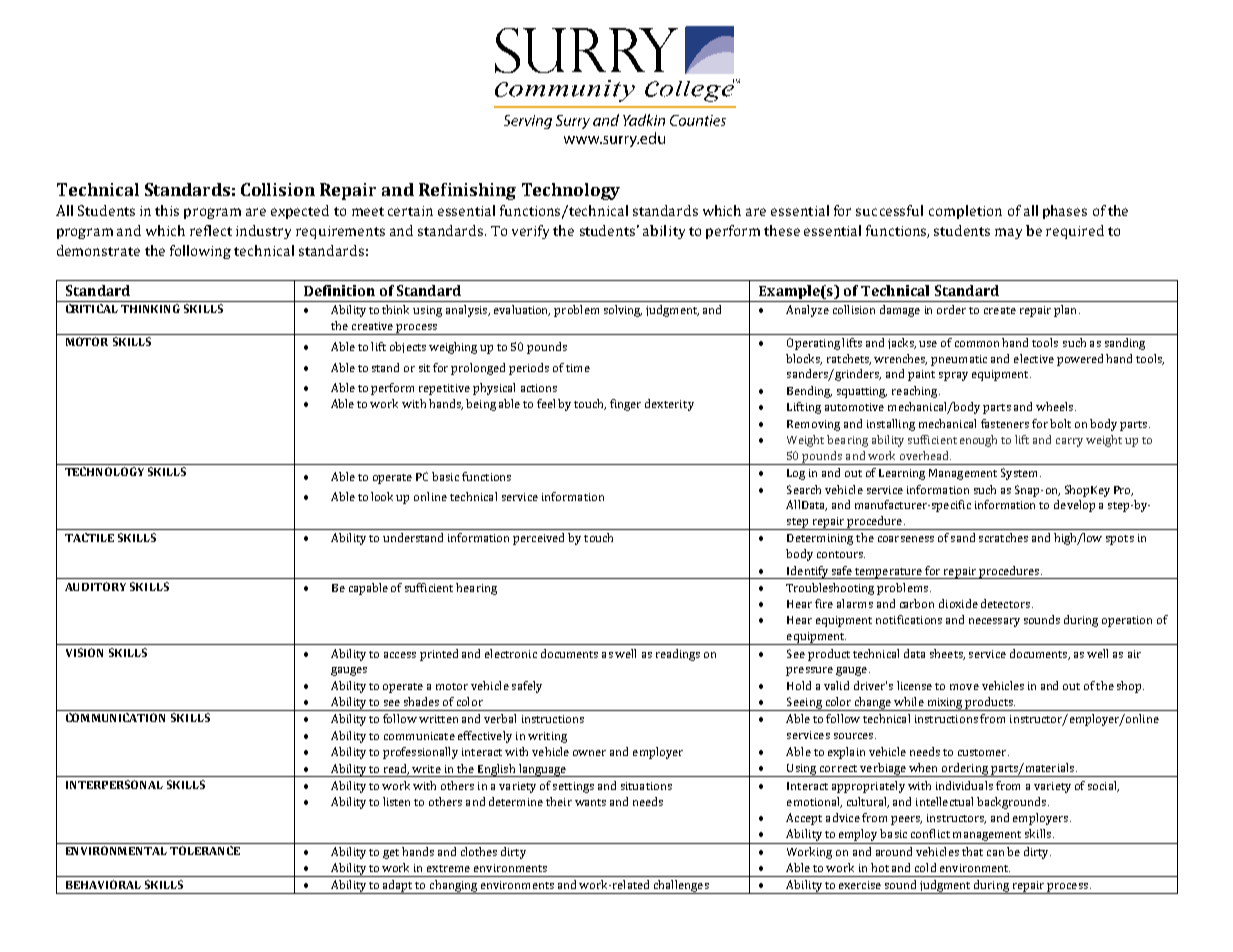 Image resolution: width=1233 pixels, height=952 pixels. What do you see at coordinates (965, 212) in the screenshot?
I see `completion` at bounding box center [965, 212].
